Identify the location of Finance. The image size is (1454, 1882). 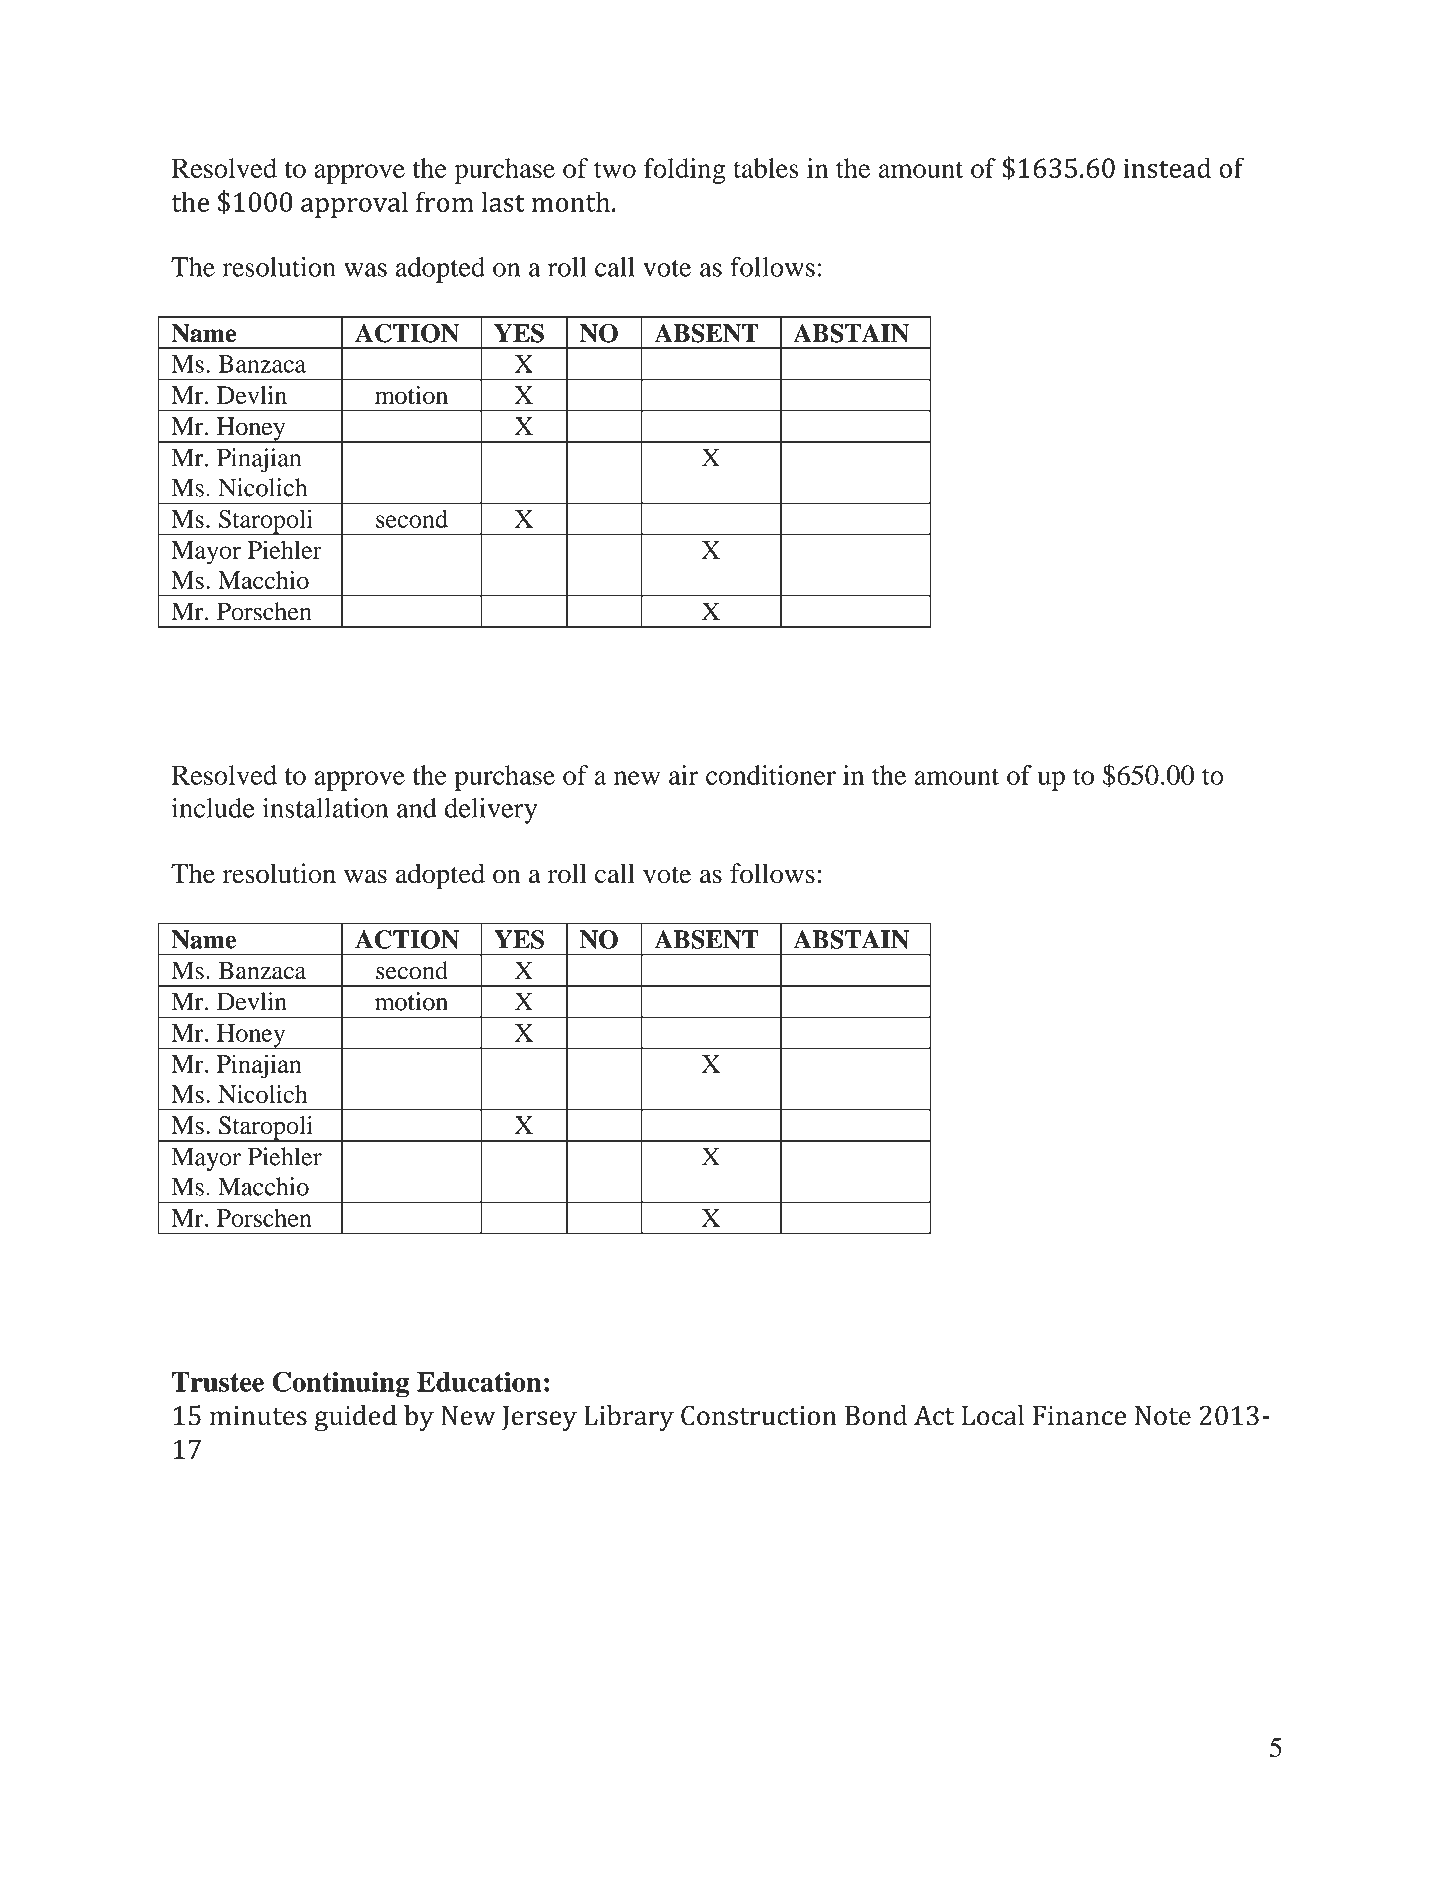
(1079, 1416).
